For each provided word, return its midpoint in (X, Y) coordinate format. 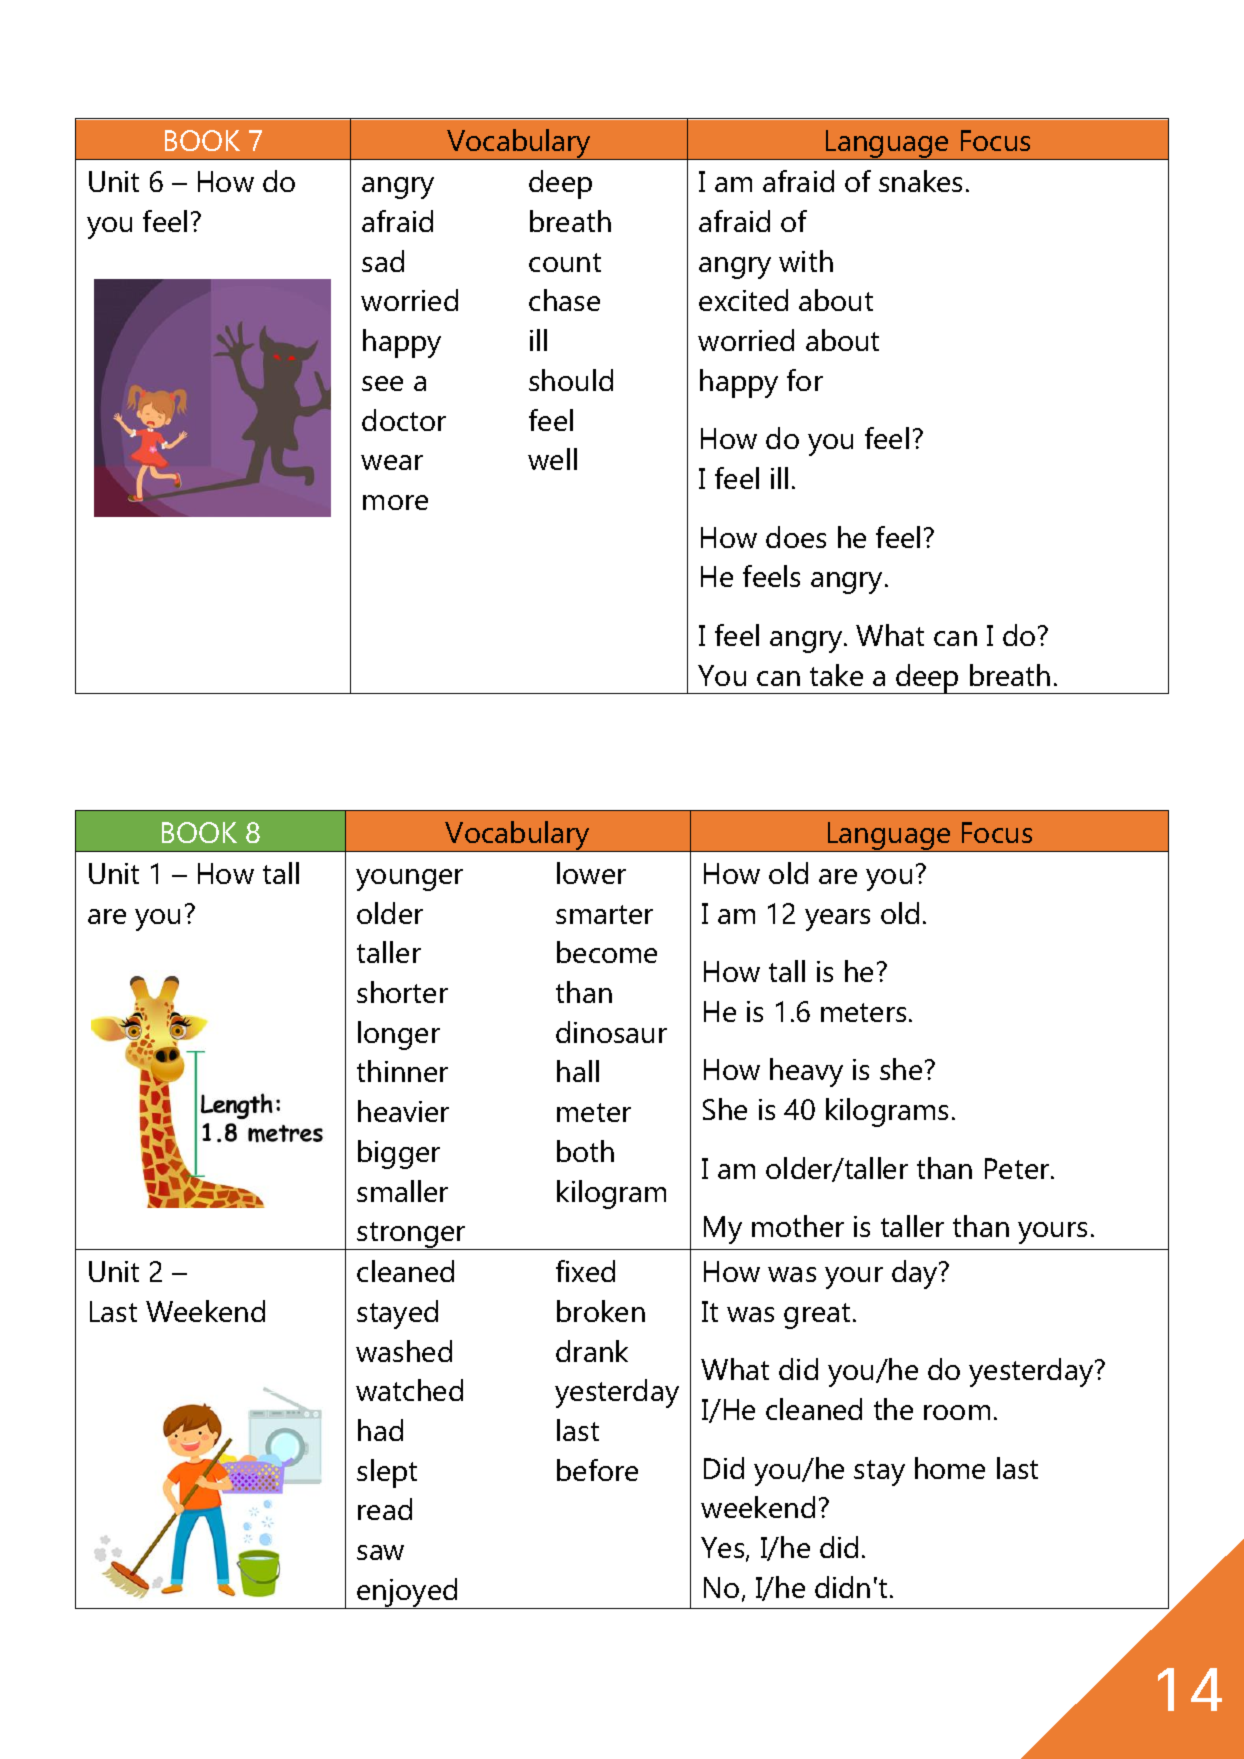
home (950, 1468)
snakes (920, 181)
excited (743, 300)
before (597, 1470)
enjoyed (408, 1593)
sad (383, 261)
